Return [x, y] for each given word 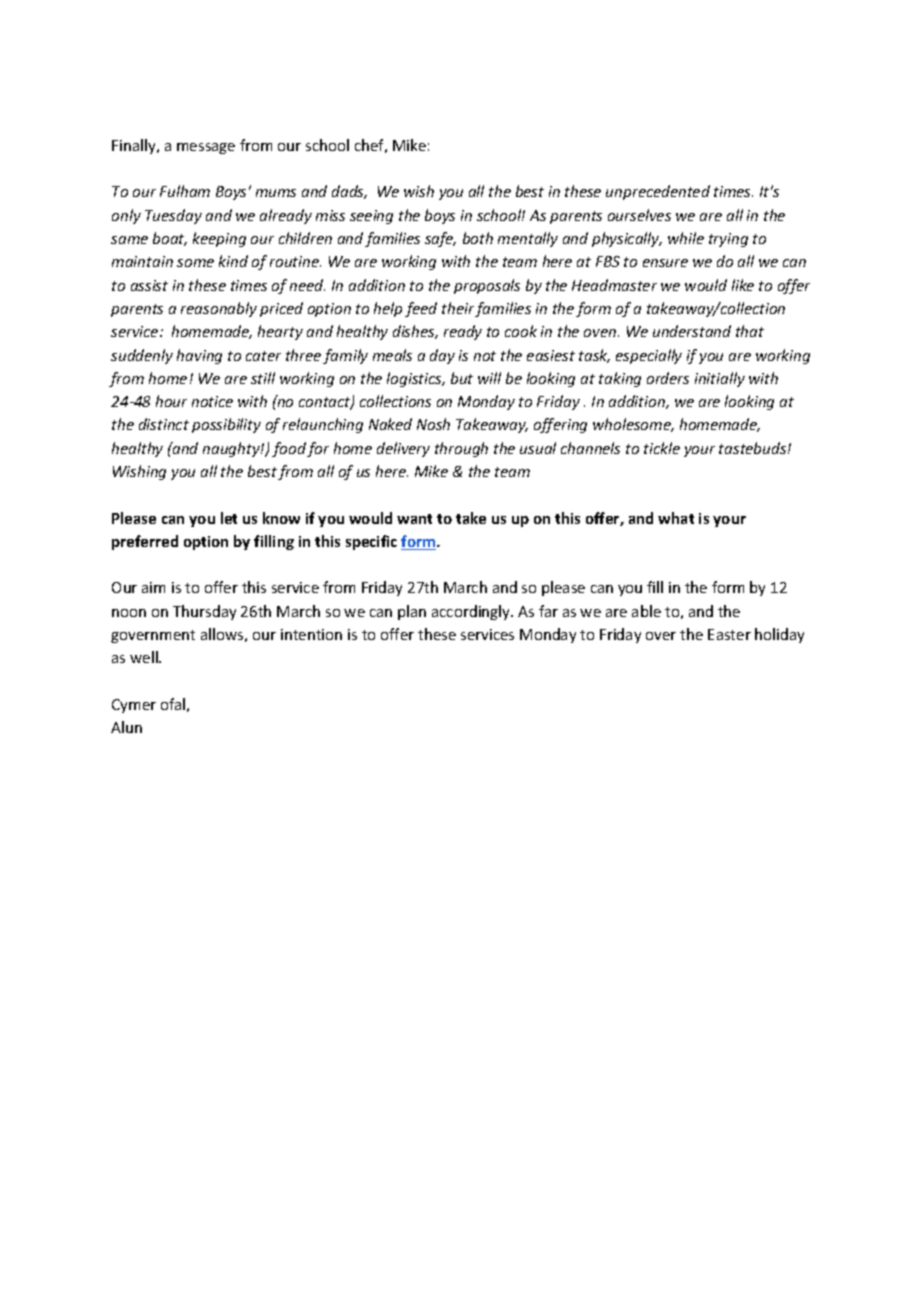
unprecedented [658, 192]
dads [349, 192]
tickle [662, 448]
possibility [226, 425]
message [206, 148]
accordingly [472, 612]
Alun [126, 727]
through [461, 449]
